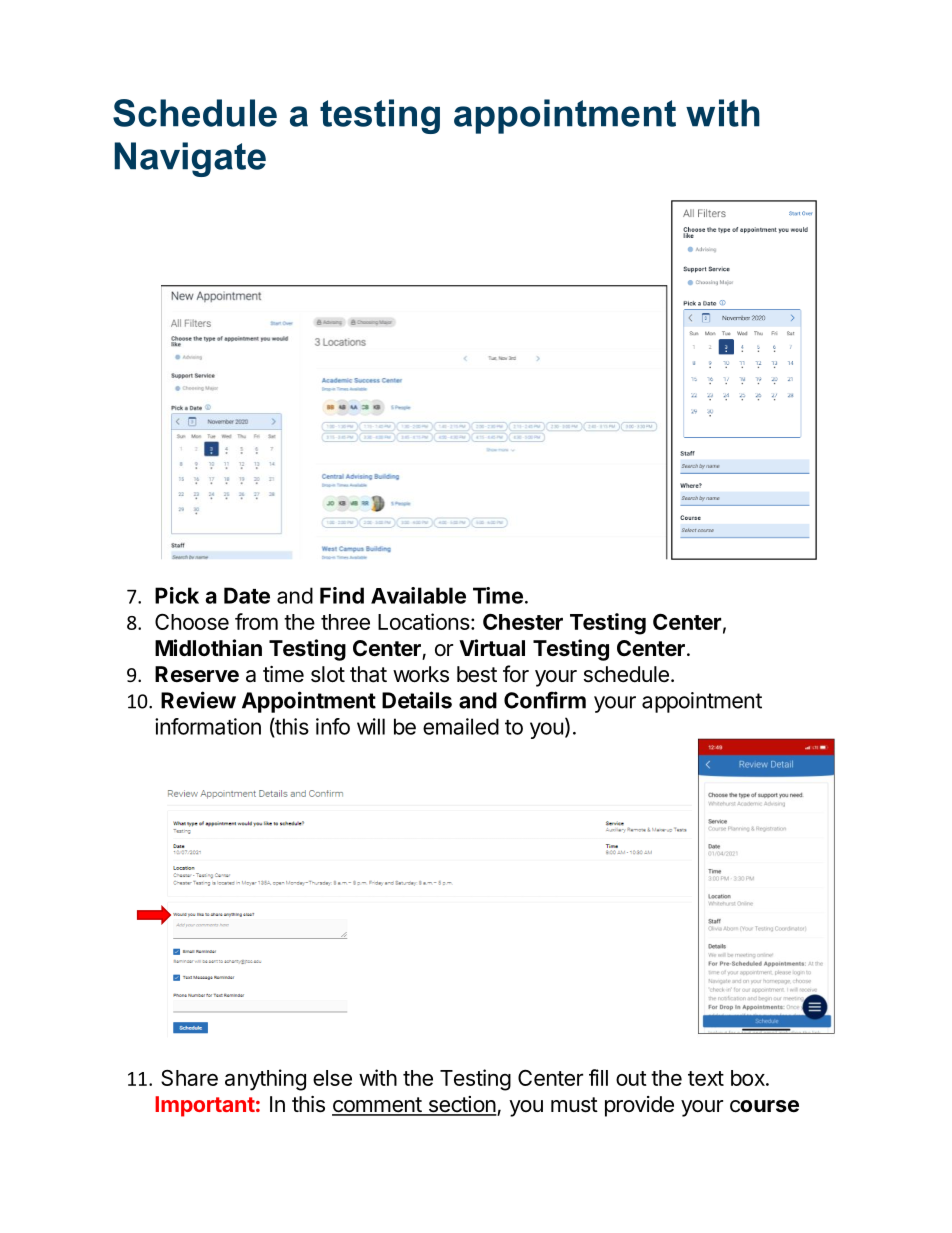 The height and width of the page is (1233, 952). What do you see at coordinates (265, 1080) in the page?
I see `anything` at bounding box center [265, 1080].
